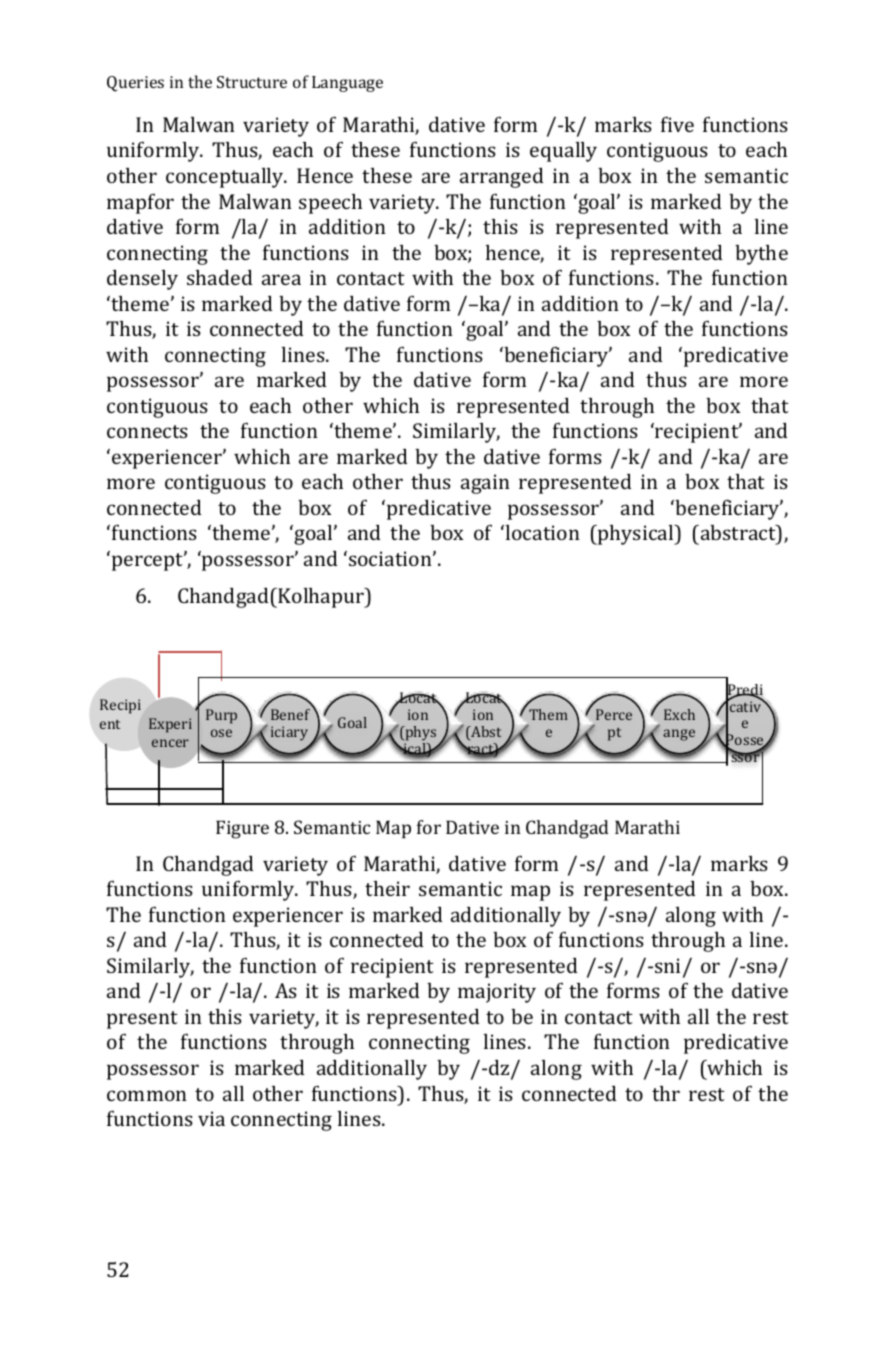 The image size is (896, 1354). I want to click on Structure, so click(252, 82).
